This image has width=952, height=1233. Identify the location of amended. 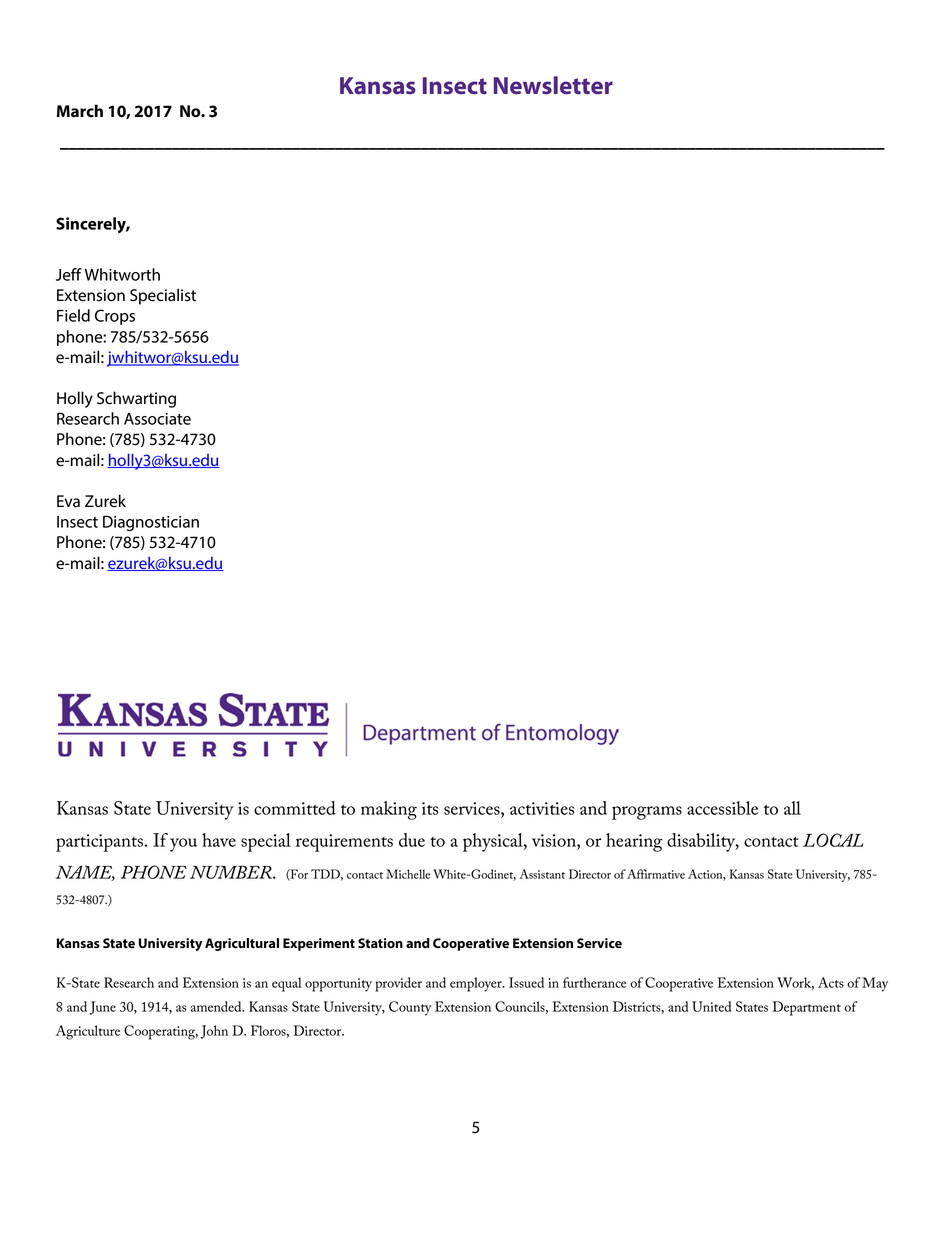
(217, 1006).
